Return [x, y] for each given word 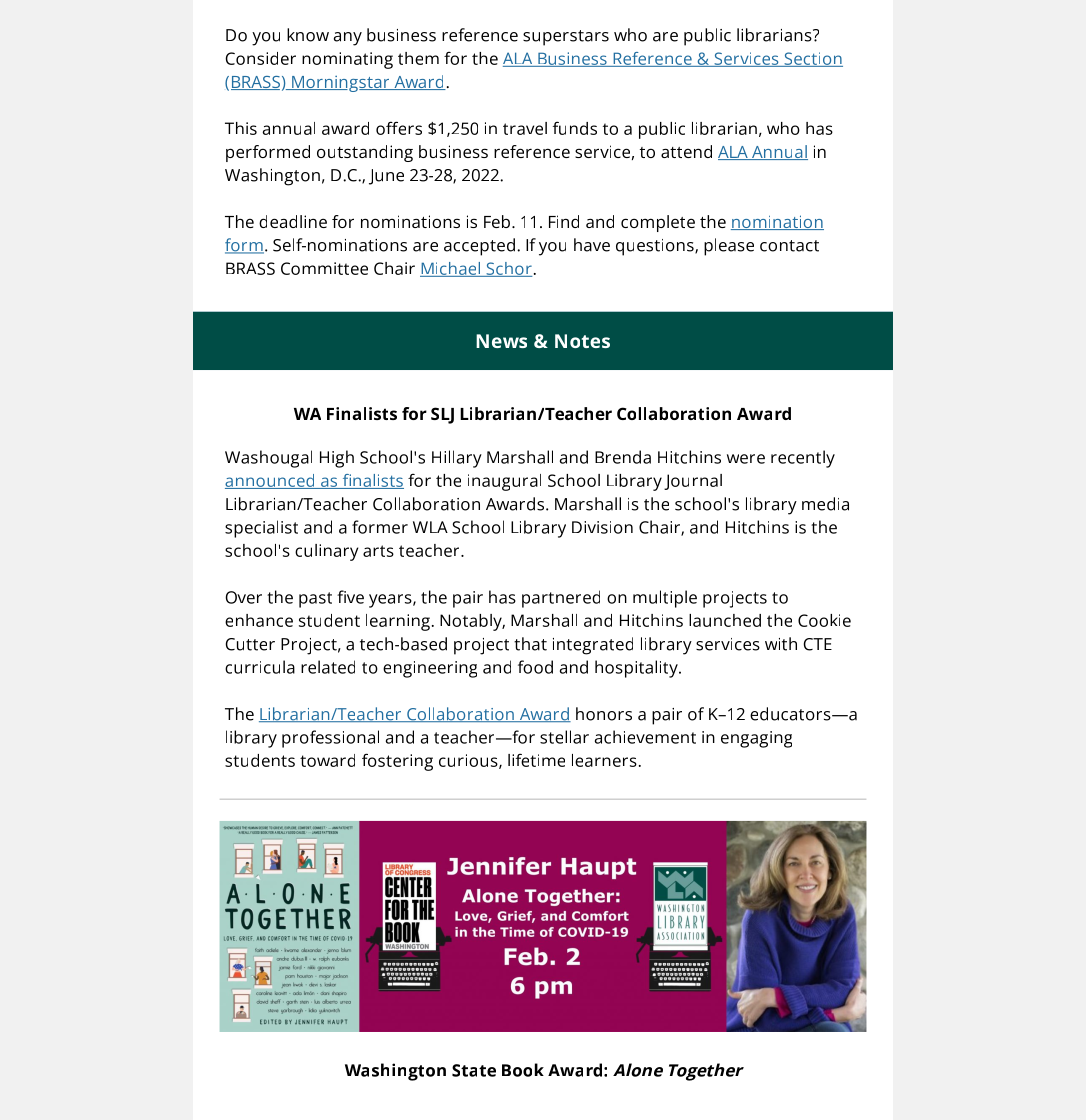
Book [523, 1070]
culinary [326, 552]
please [729, 247]
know [308, 35]
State [474, 1070]
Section [812, 59]
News [501, 341]
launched [725, 620]
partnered [561, 599]
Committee [324, 268]
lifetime [536, 760]
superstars [566, 38]
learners [604, 760]
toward [327, 760]
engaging [756, 739]
